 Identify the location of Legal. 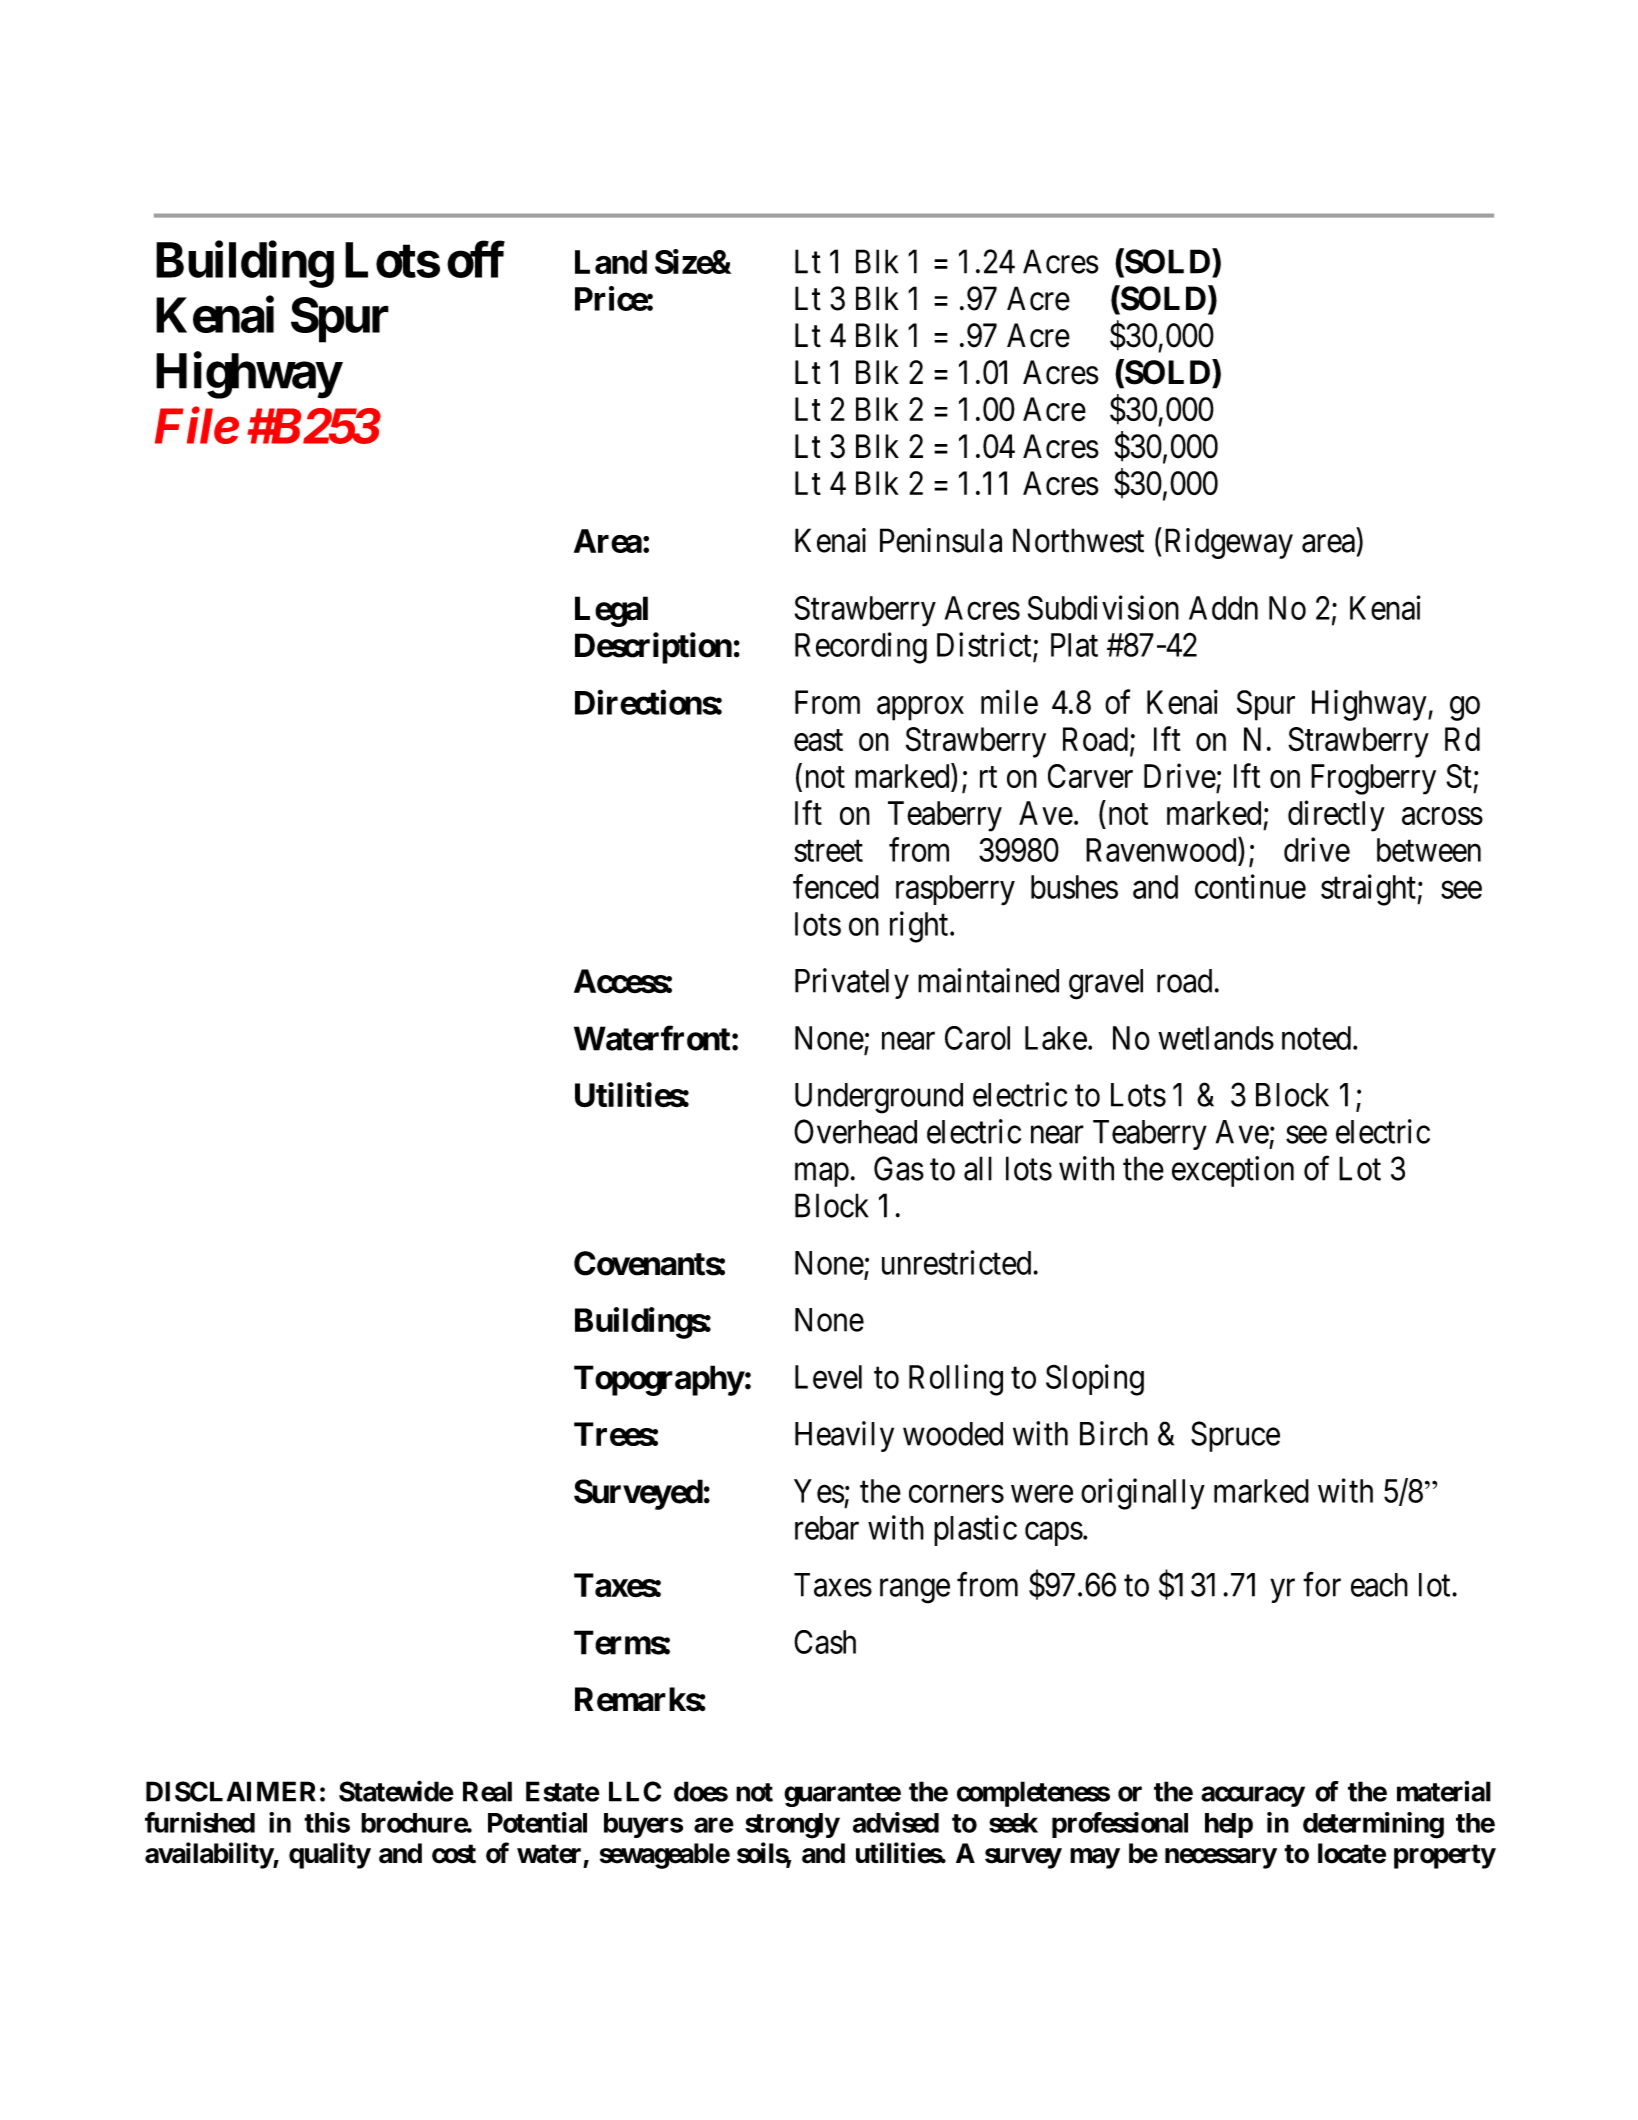
(611, 611).
